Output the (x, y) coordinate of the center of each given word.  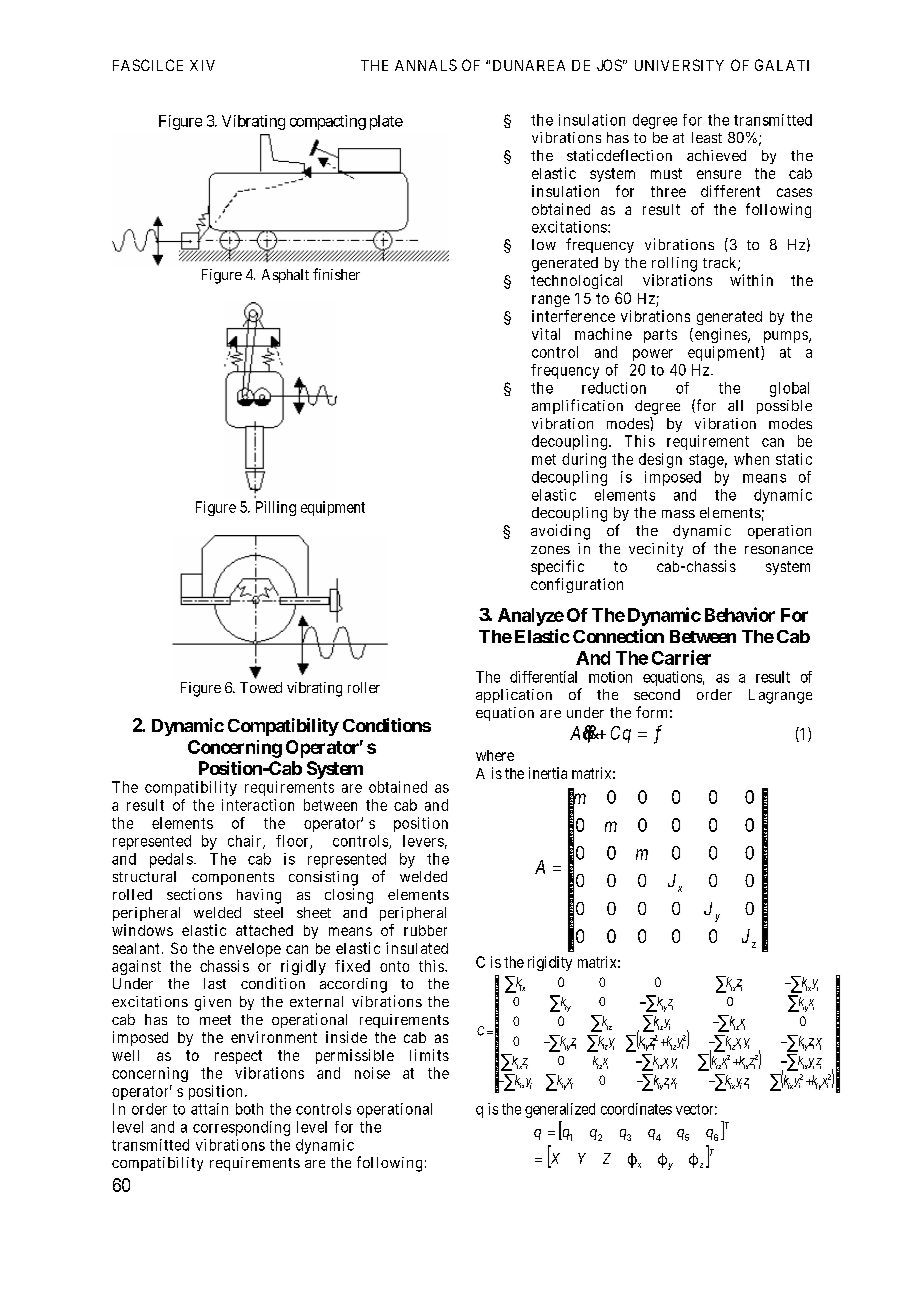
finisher (336, 274)
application (514, 696)
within (751, 280)
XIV (202, 65)
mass (678, 514)
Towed (261, 687)
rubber (425, 930)
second (657, 694)
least (707, 137)
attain (209, 1109)
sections (194, 894)
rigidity (550, 963)
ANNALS (426, 65)
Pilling (276, 508)
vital (546, 334)
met (544, 459)
